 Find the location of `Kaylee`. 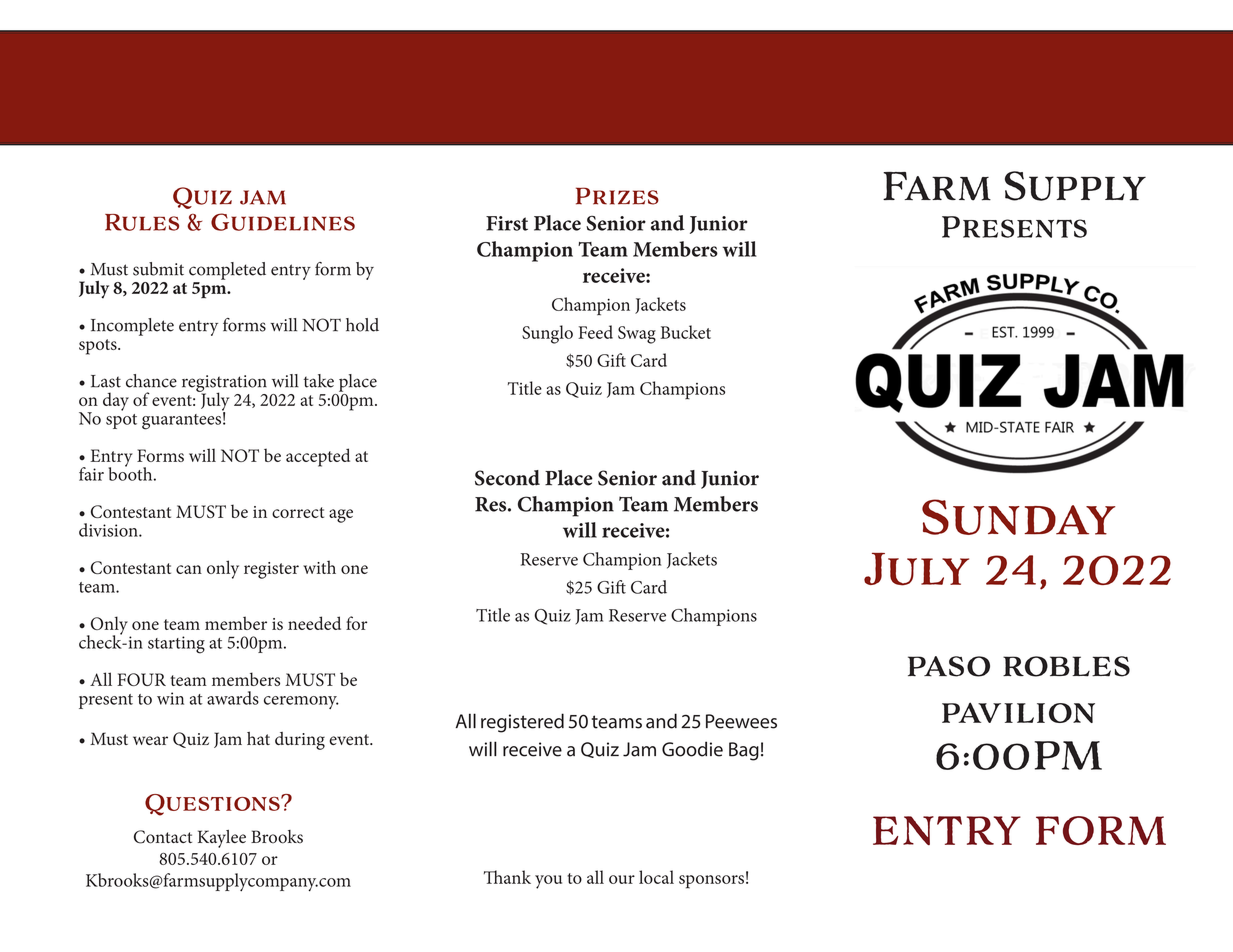

Kaylee is located at coordinates (222, 839).
